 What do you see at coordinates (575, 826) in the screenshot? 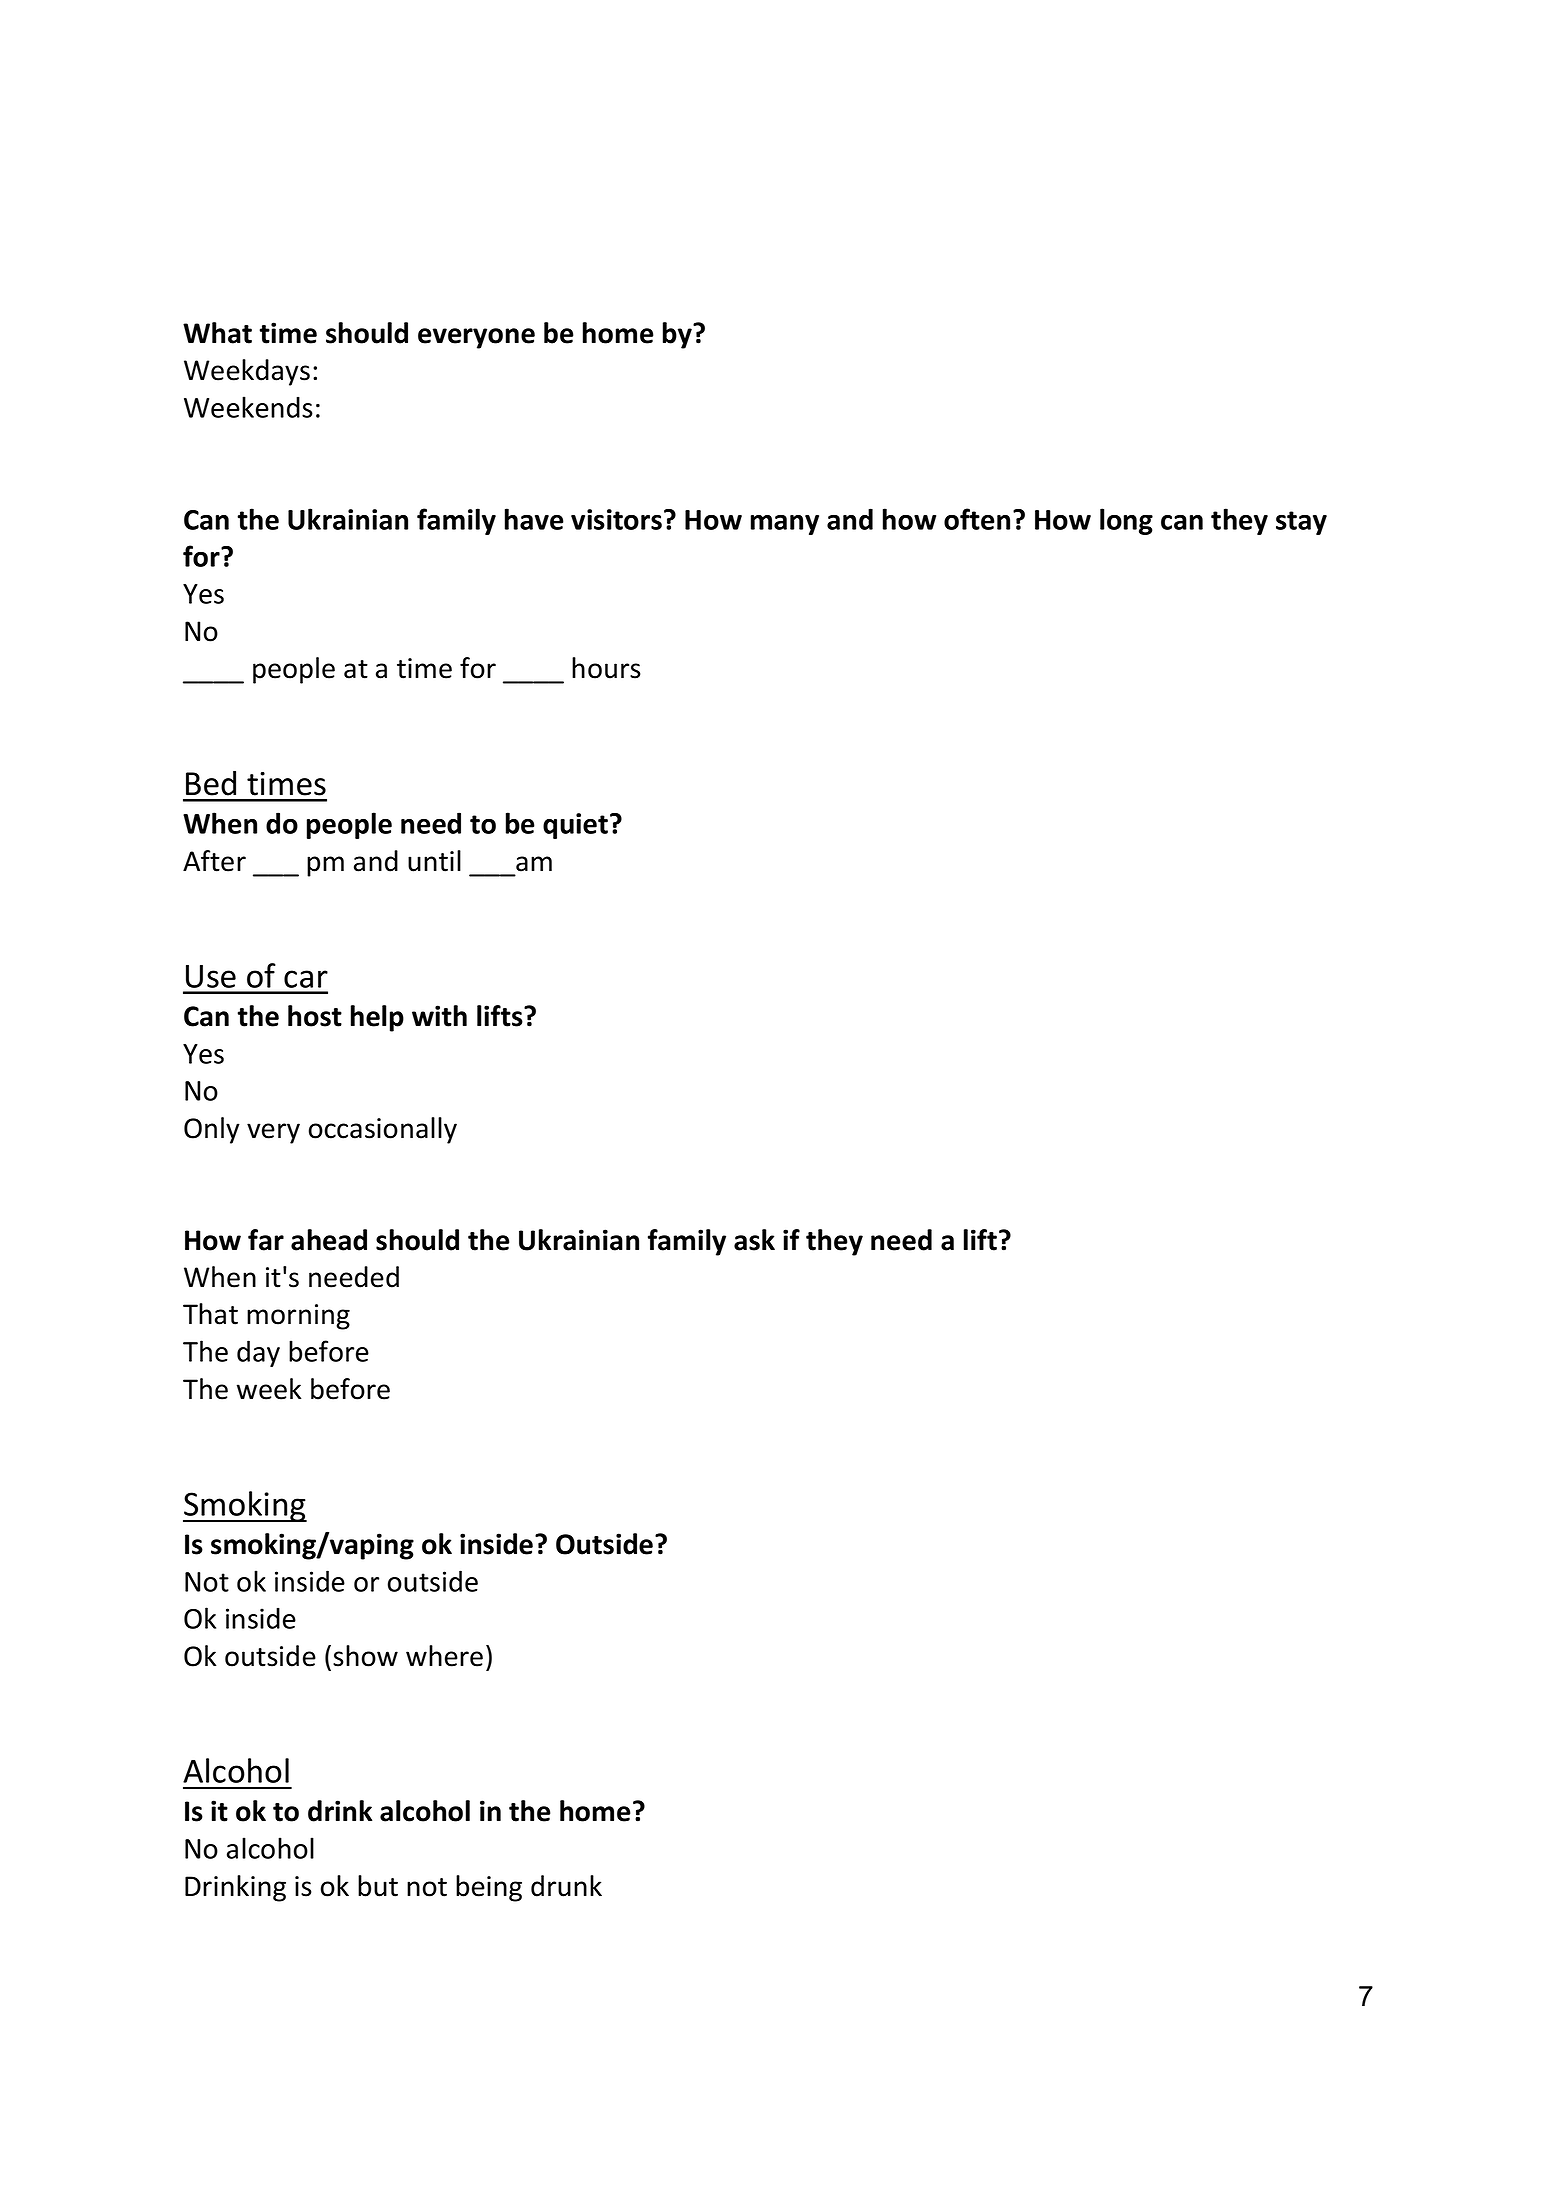
I see `quiet` at bounding box center [575, 826].
